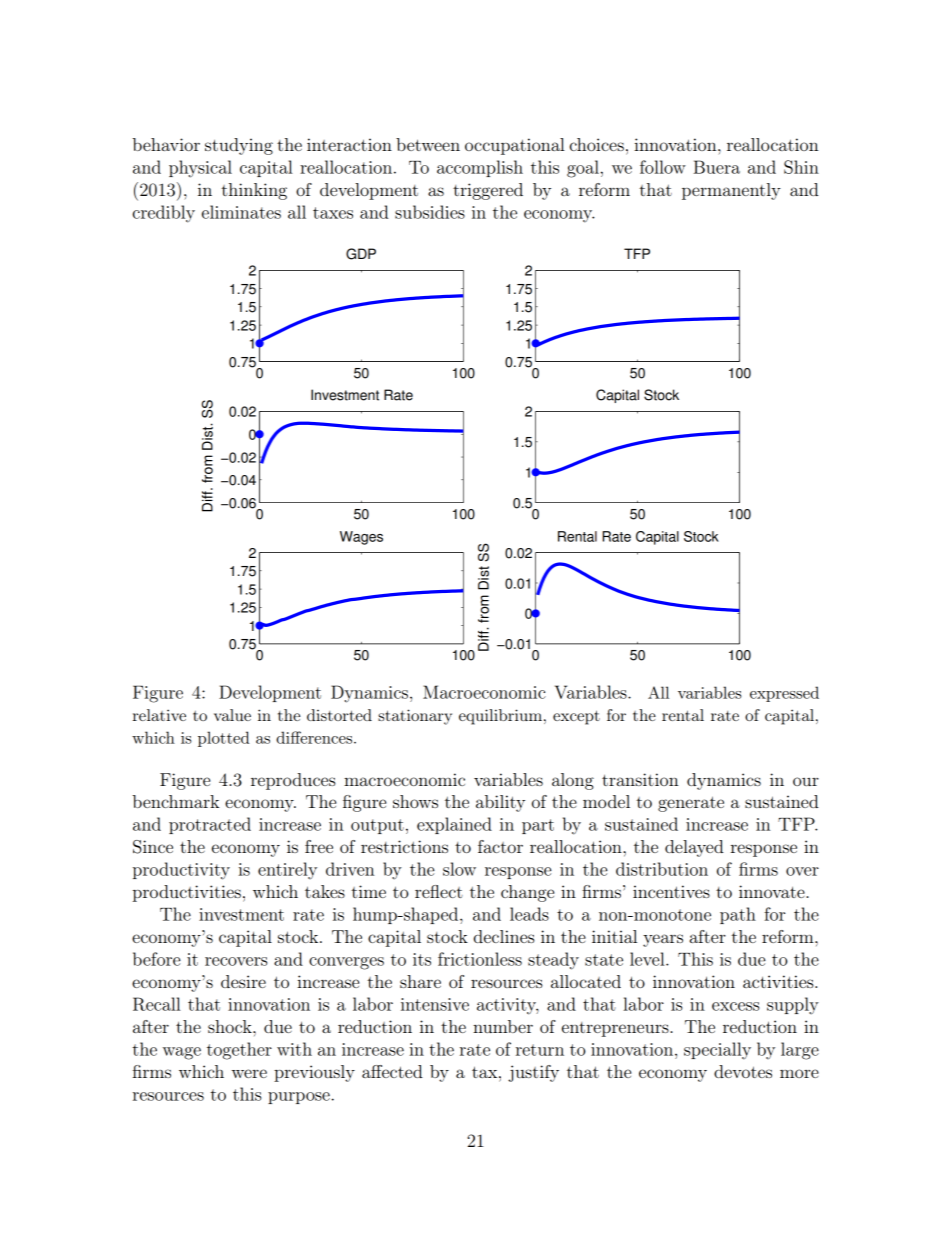 The image size is (952, 1233). Describe the element at coordinates (361, 254) in the screenshot. I see `GDP` at that location.
